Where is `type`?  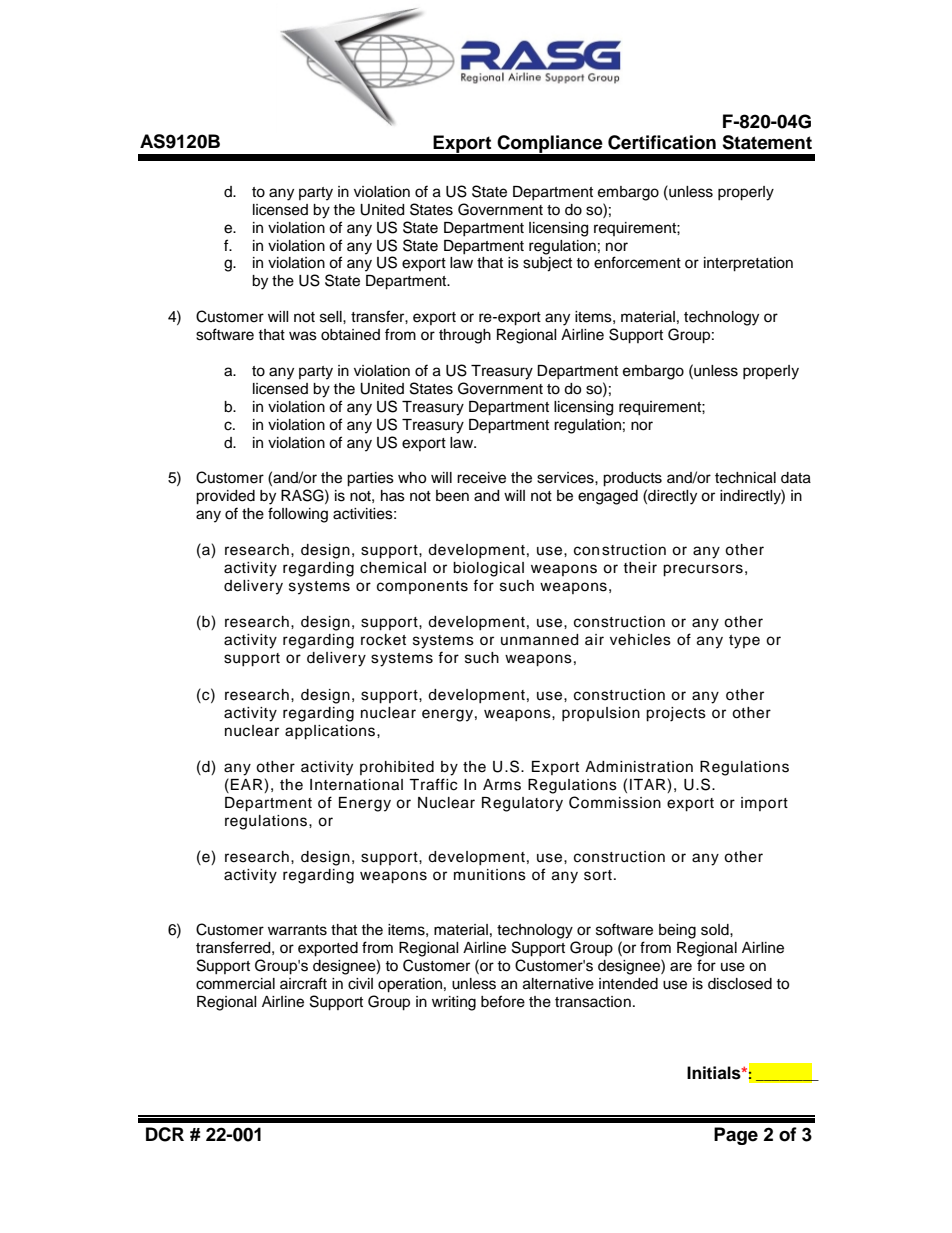 type is located at coordinates (744, 642).
